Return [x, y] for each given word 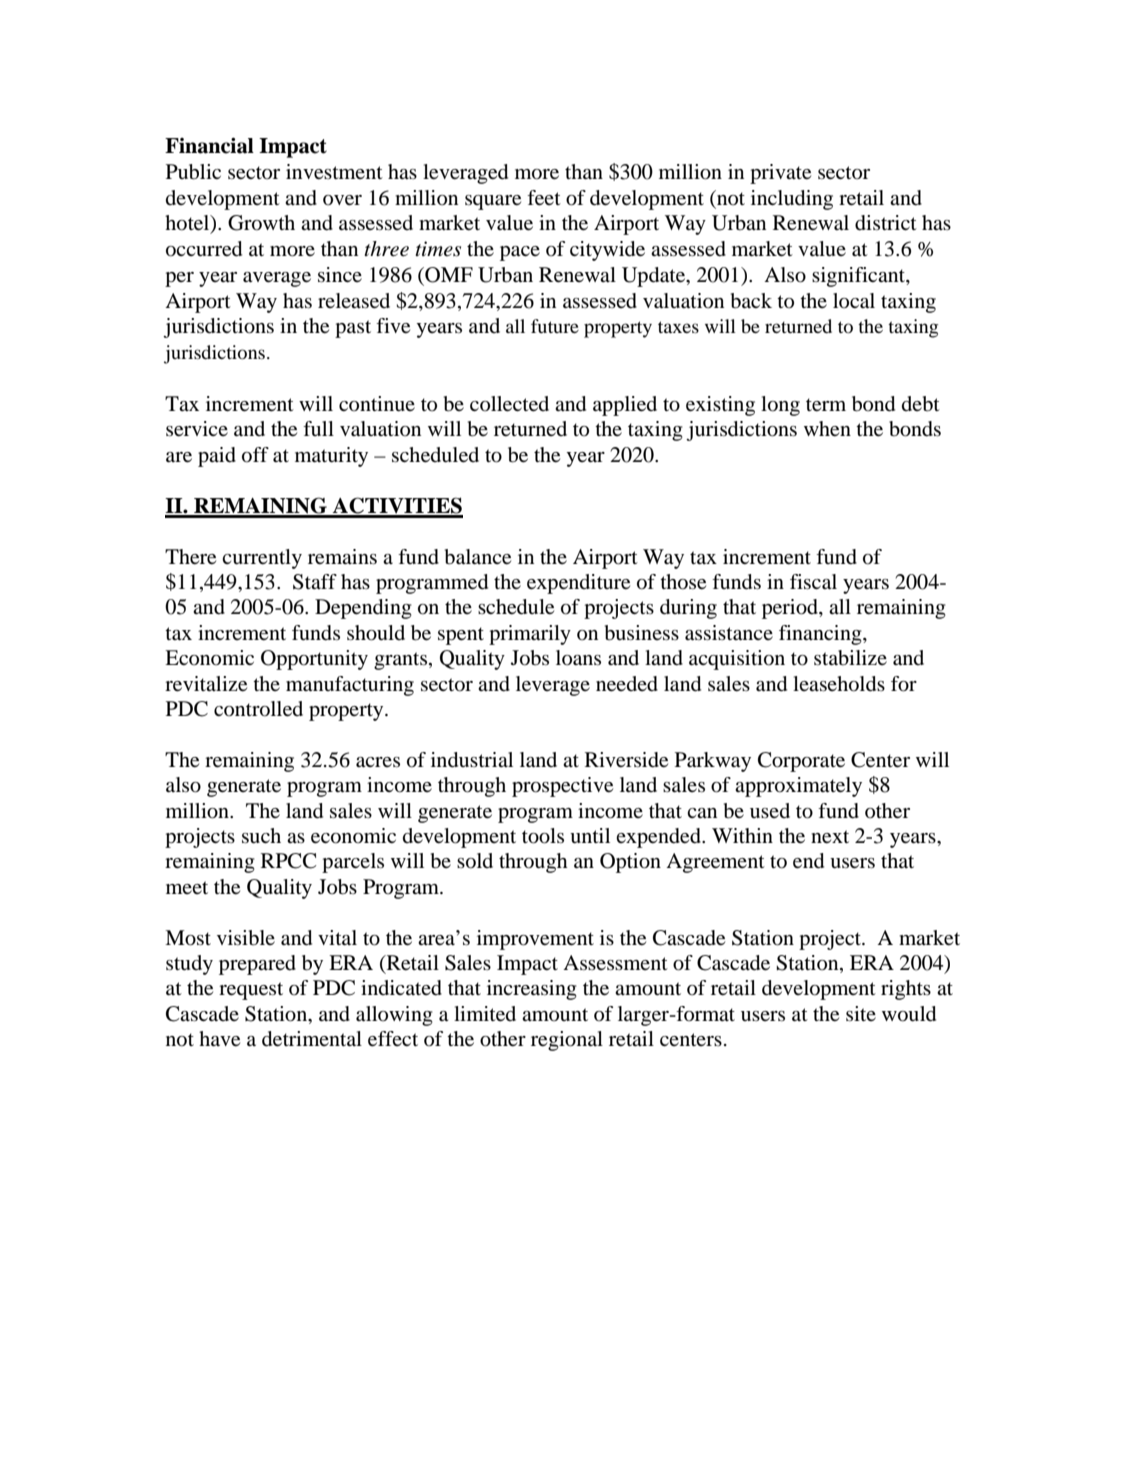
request [251, 991]
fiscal [813, 582]
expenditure [578, 584]
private [780, 174]
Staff [315, 582]
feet [544, 198]
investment [334, 172]
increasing [532, 990]
